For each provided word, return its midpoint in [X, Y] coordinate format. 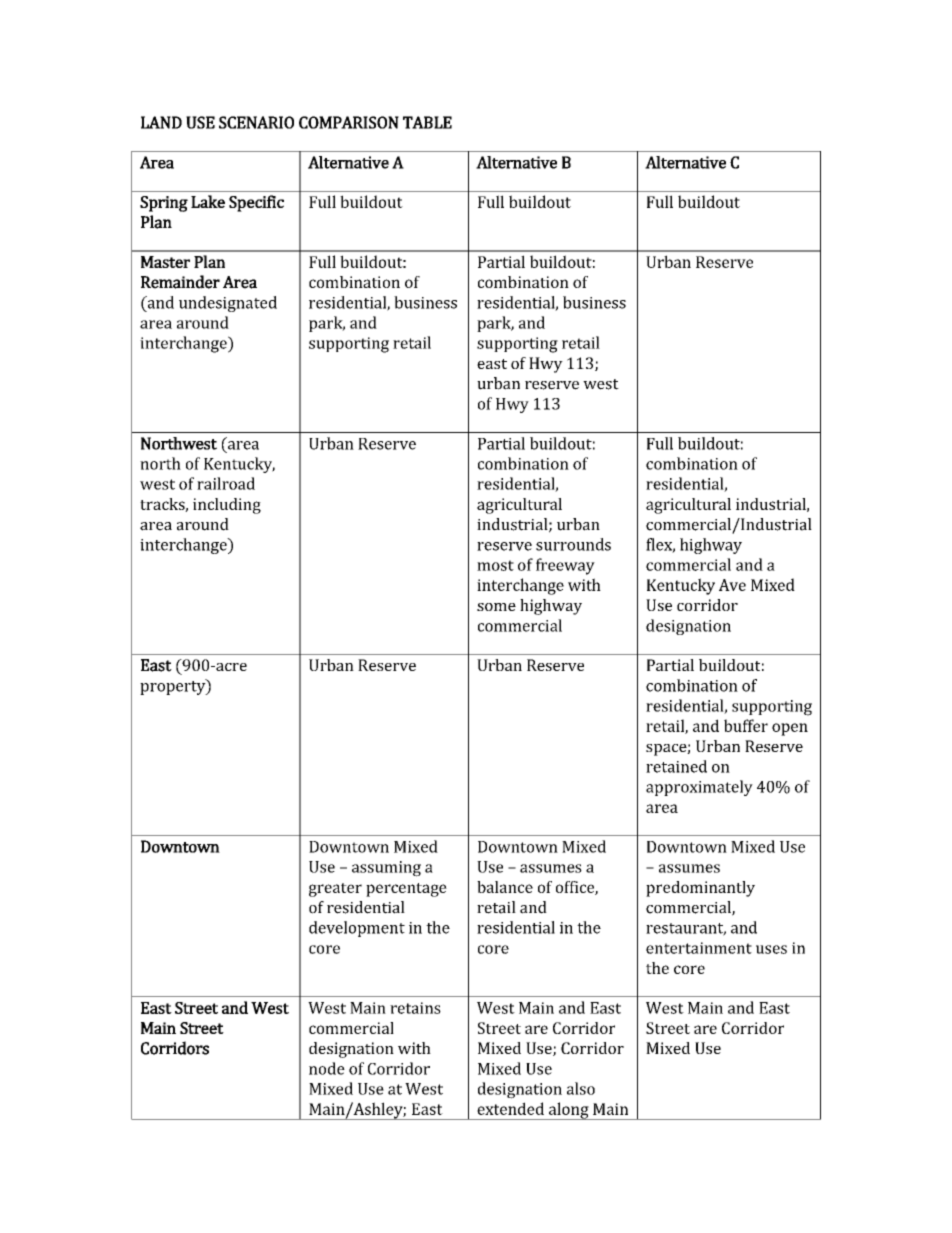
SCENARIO [256, 122]
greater [335, 890]
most [495, 565]
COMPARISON [349, 122]
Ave [732, 585]
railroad [226, 483]
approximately [699, 788]
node [327, 1068]
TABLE [427, 122]
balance [505, 887]
